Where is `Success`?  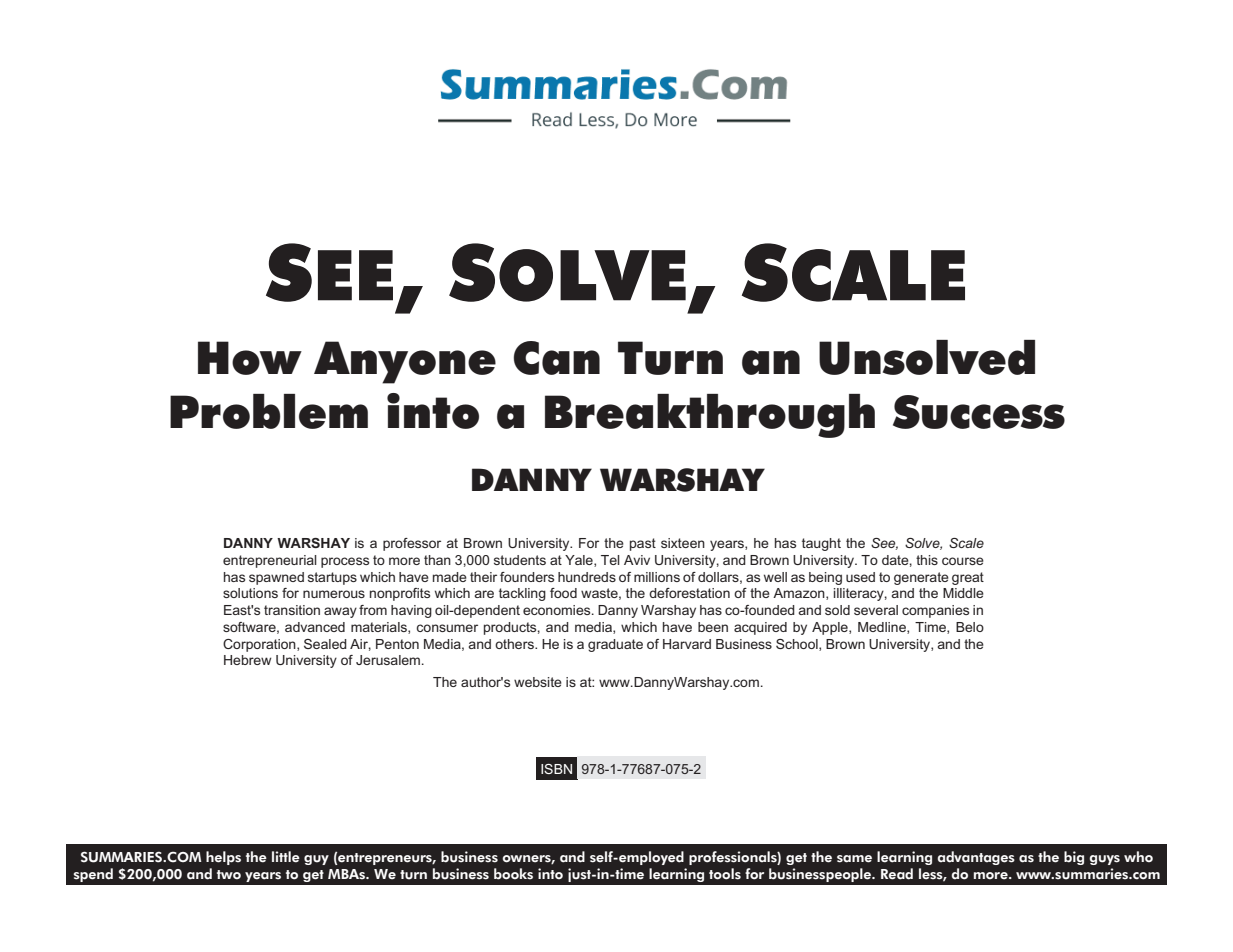
Success is located at coordinates (979, 412).
